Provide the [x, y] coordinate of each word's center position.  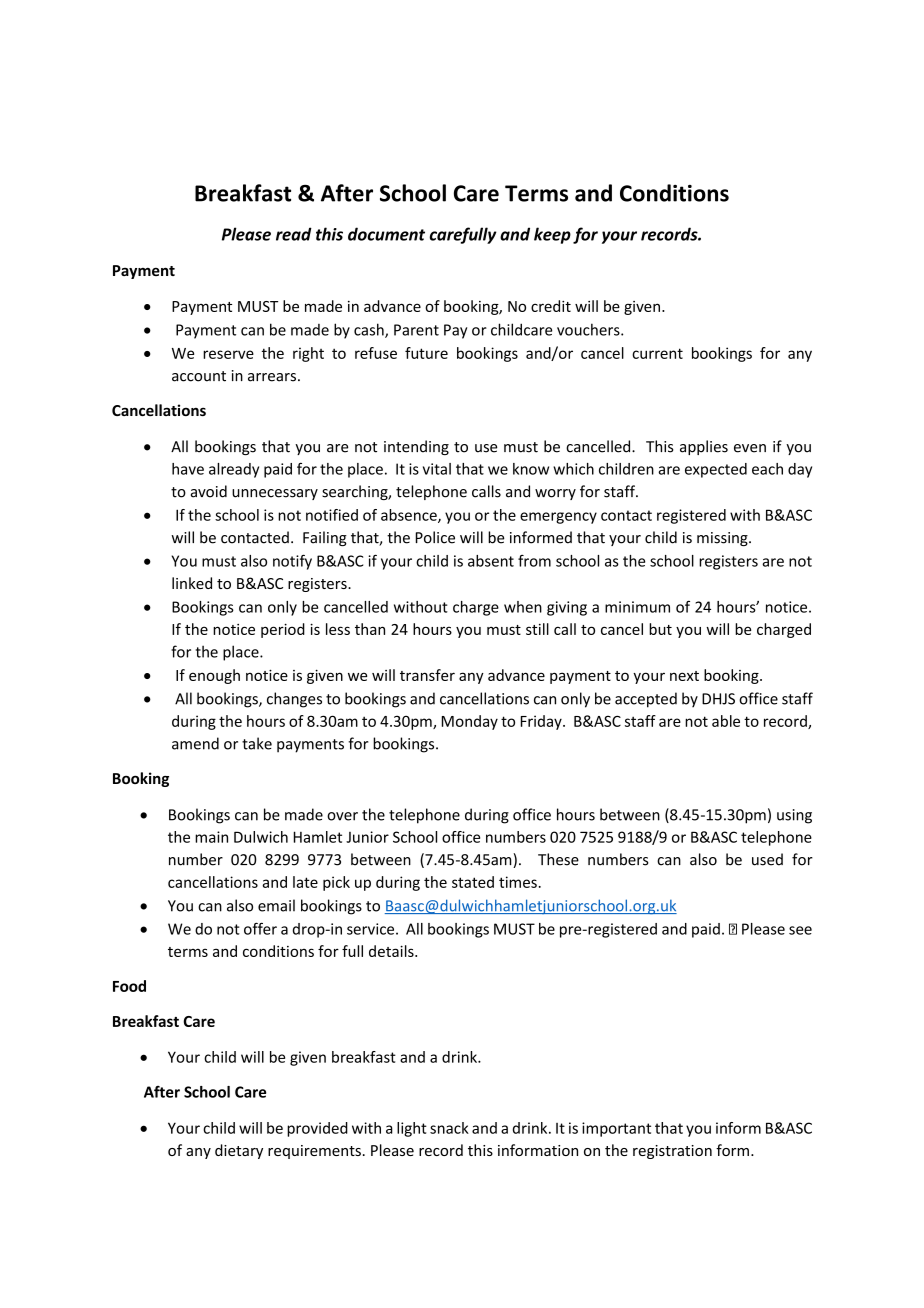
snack [449, 1128]
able [726, 721]
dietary [239, 1151]
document [386, 234]
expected [716, 470]
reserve [228, 354]
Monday [470, 722]
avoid [209, 491]
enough [214, 676]
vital [437, 469]
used [767, 859]
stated [473, 882]
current [657, 353]
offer [260, 928]
